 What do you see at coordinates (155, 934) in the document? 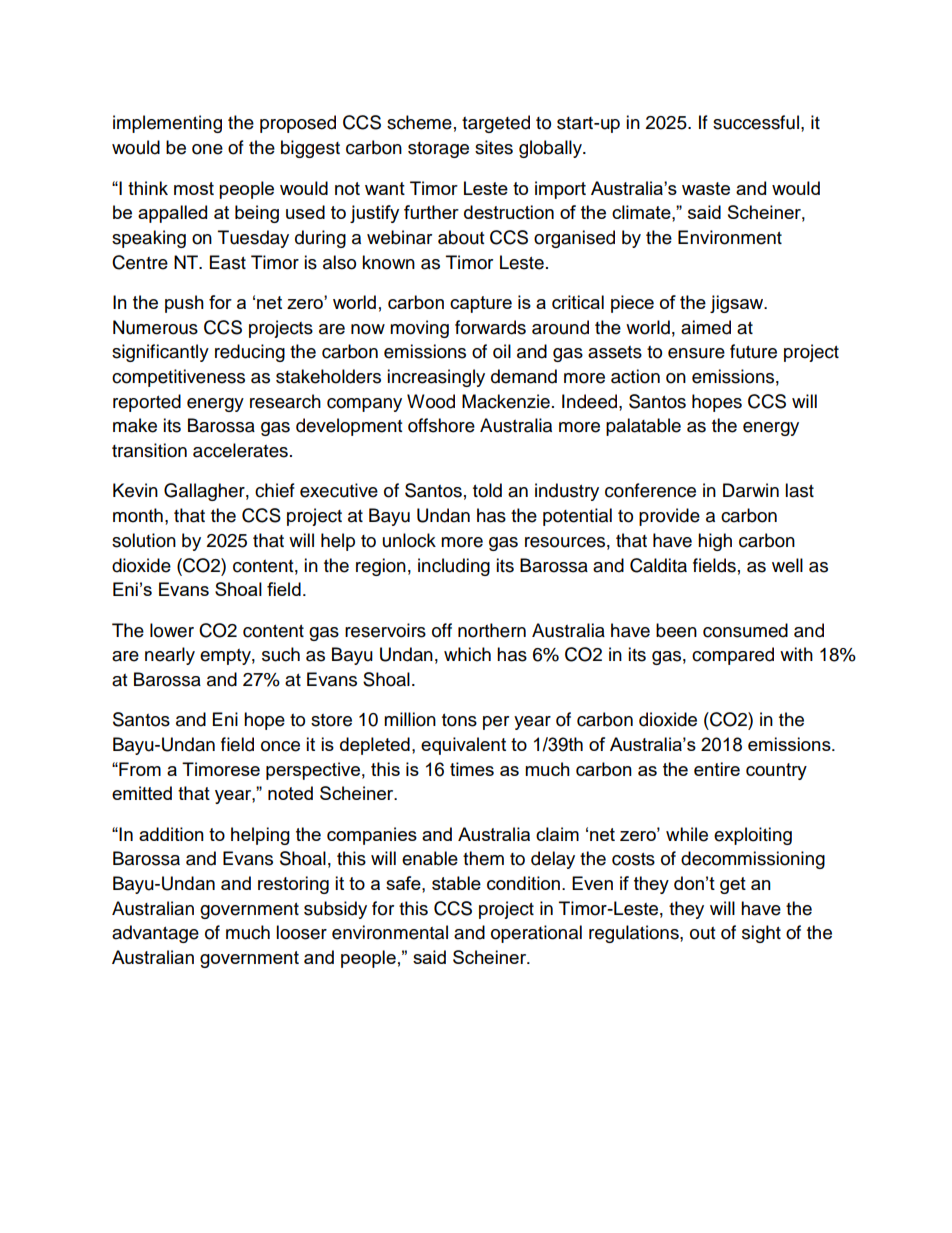
I see `advantage` at bounding box center [155, 934].
